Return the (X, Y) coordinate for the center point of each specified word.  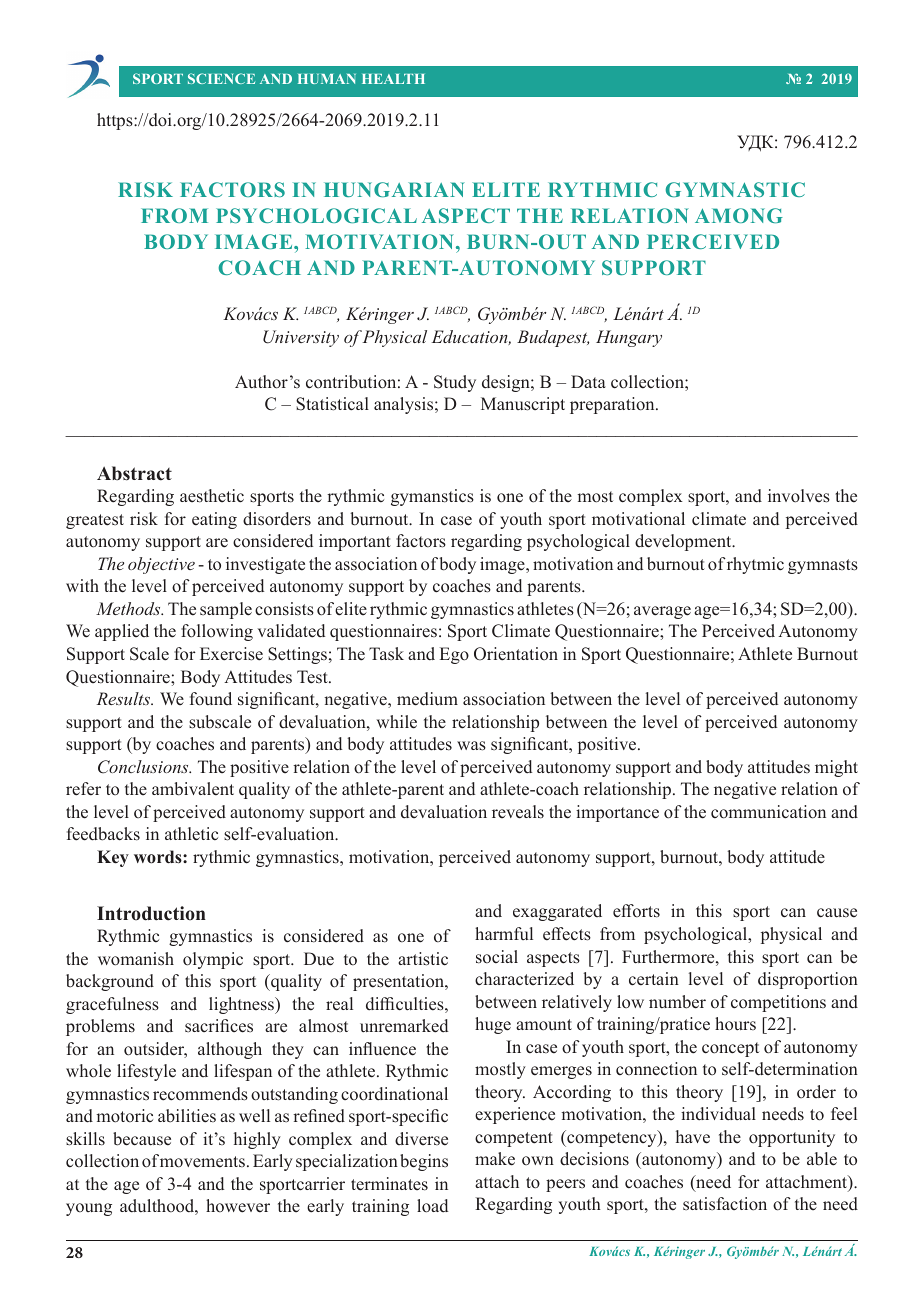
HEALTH (393, 79)
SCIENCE (221, 78)
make (495, 1159)
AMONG (739, 215)
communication (768, 812)
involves (799, 496)
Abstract (134, 473)
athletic (191, 834)
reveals (518, 812)
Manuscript (523, 405)
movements (202, 1162)
